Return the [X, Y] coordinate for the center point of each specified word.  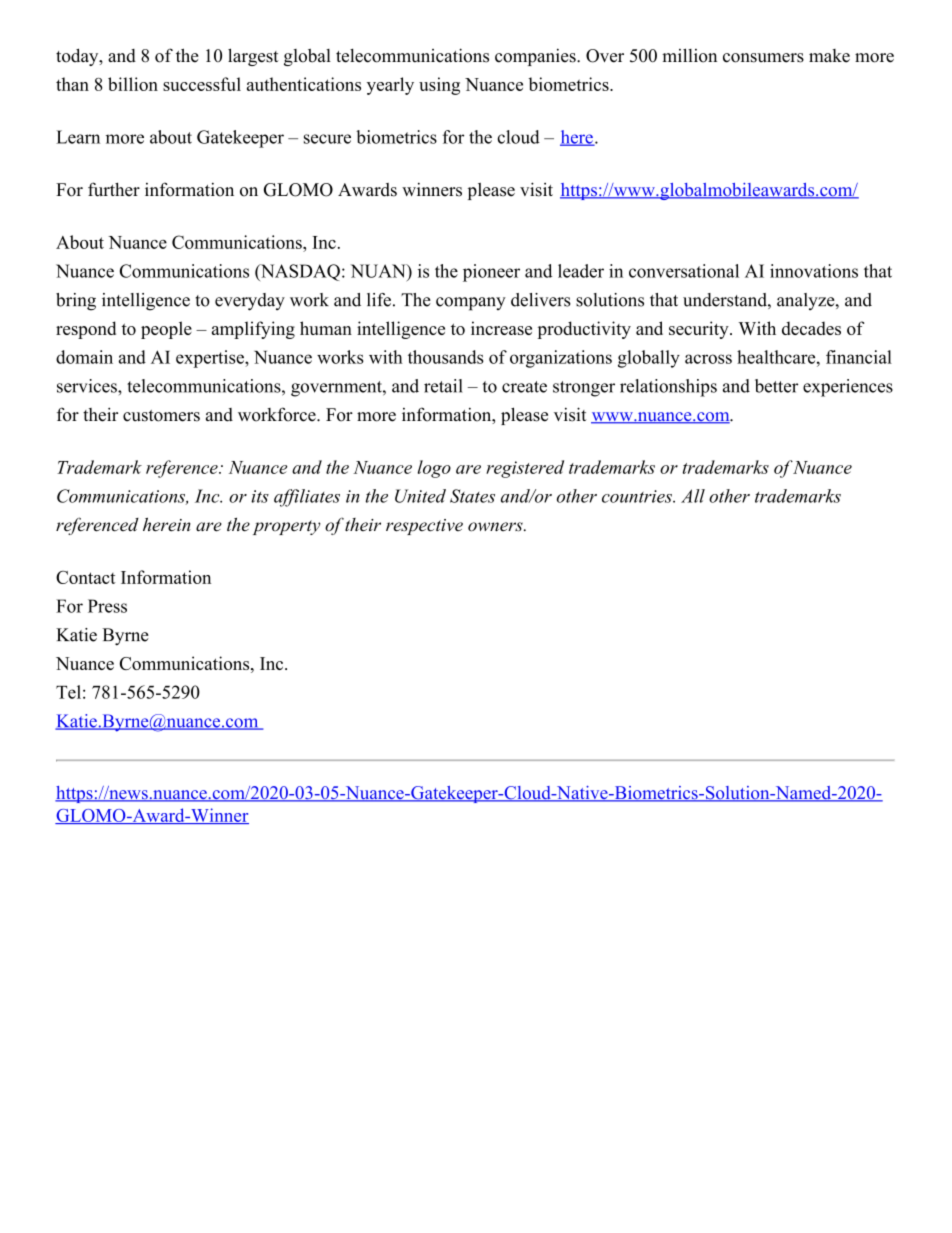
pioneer [491, 273]
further [114, 189]
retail [443, 386]
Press [107, 606]
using [439, 86]
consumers [763, 58]
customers [161, 416]
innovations [814, 271]
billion [133, 84]
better [776, 386]
